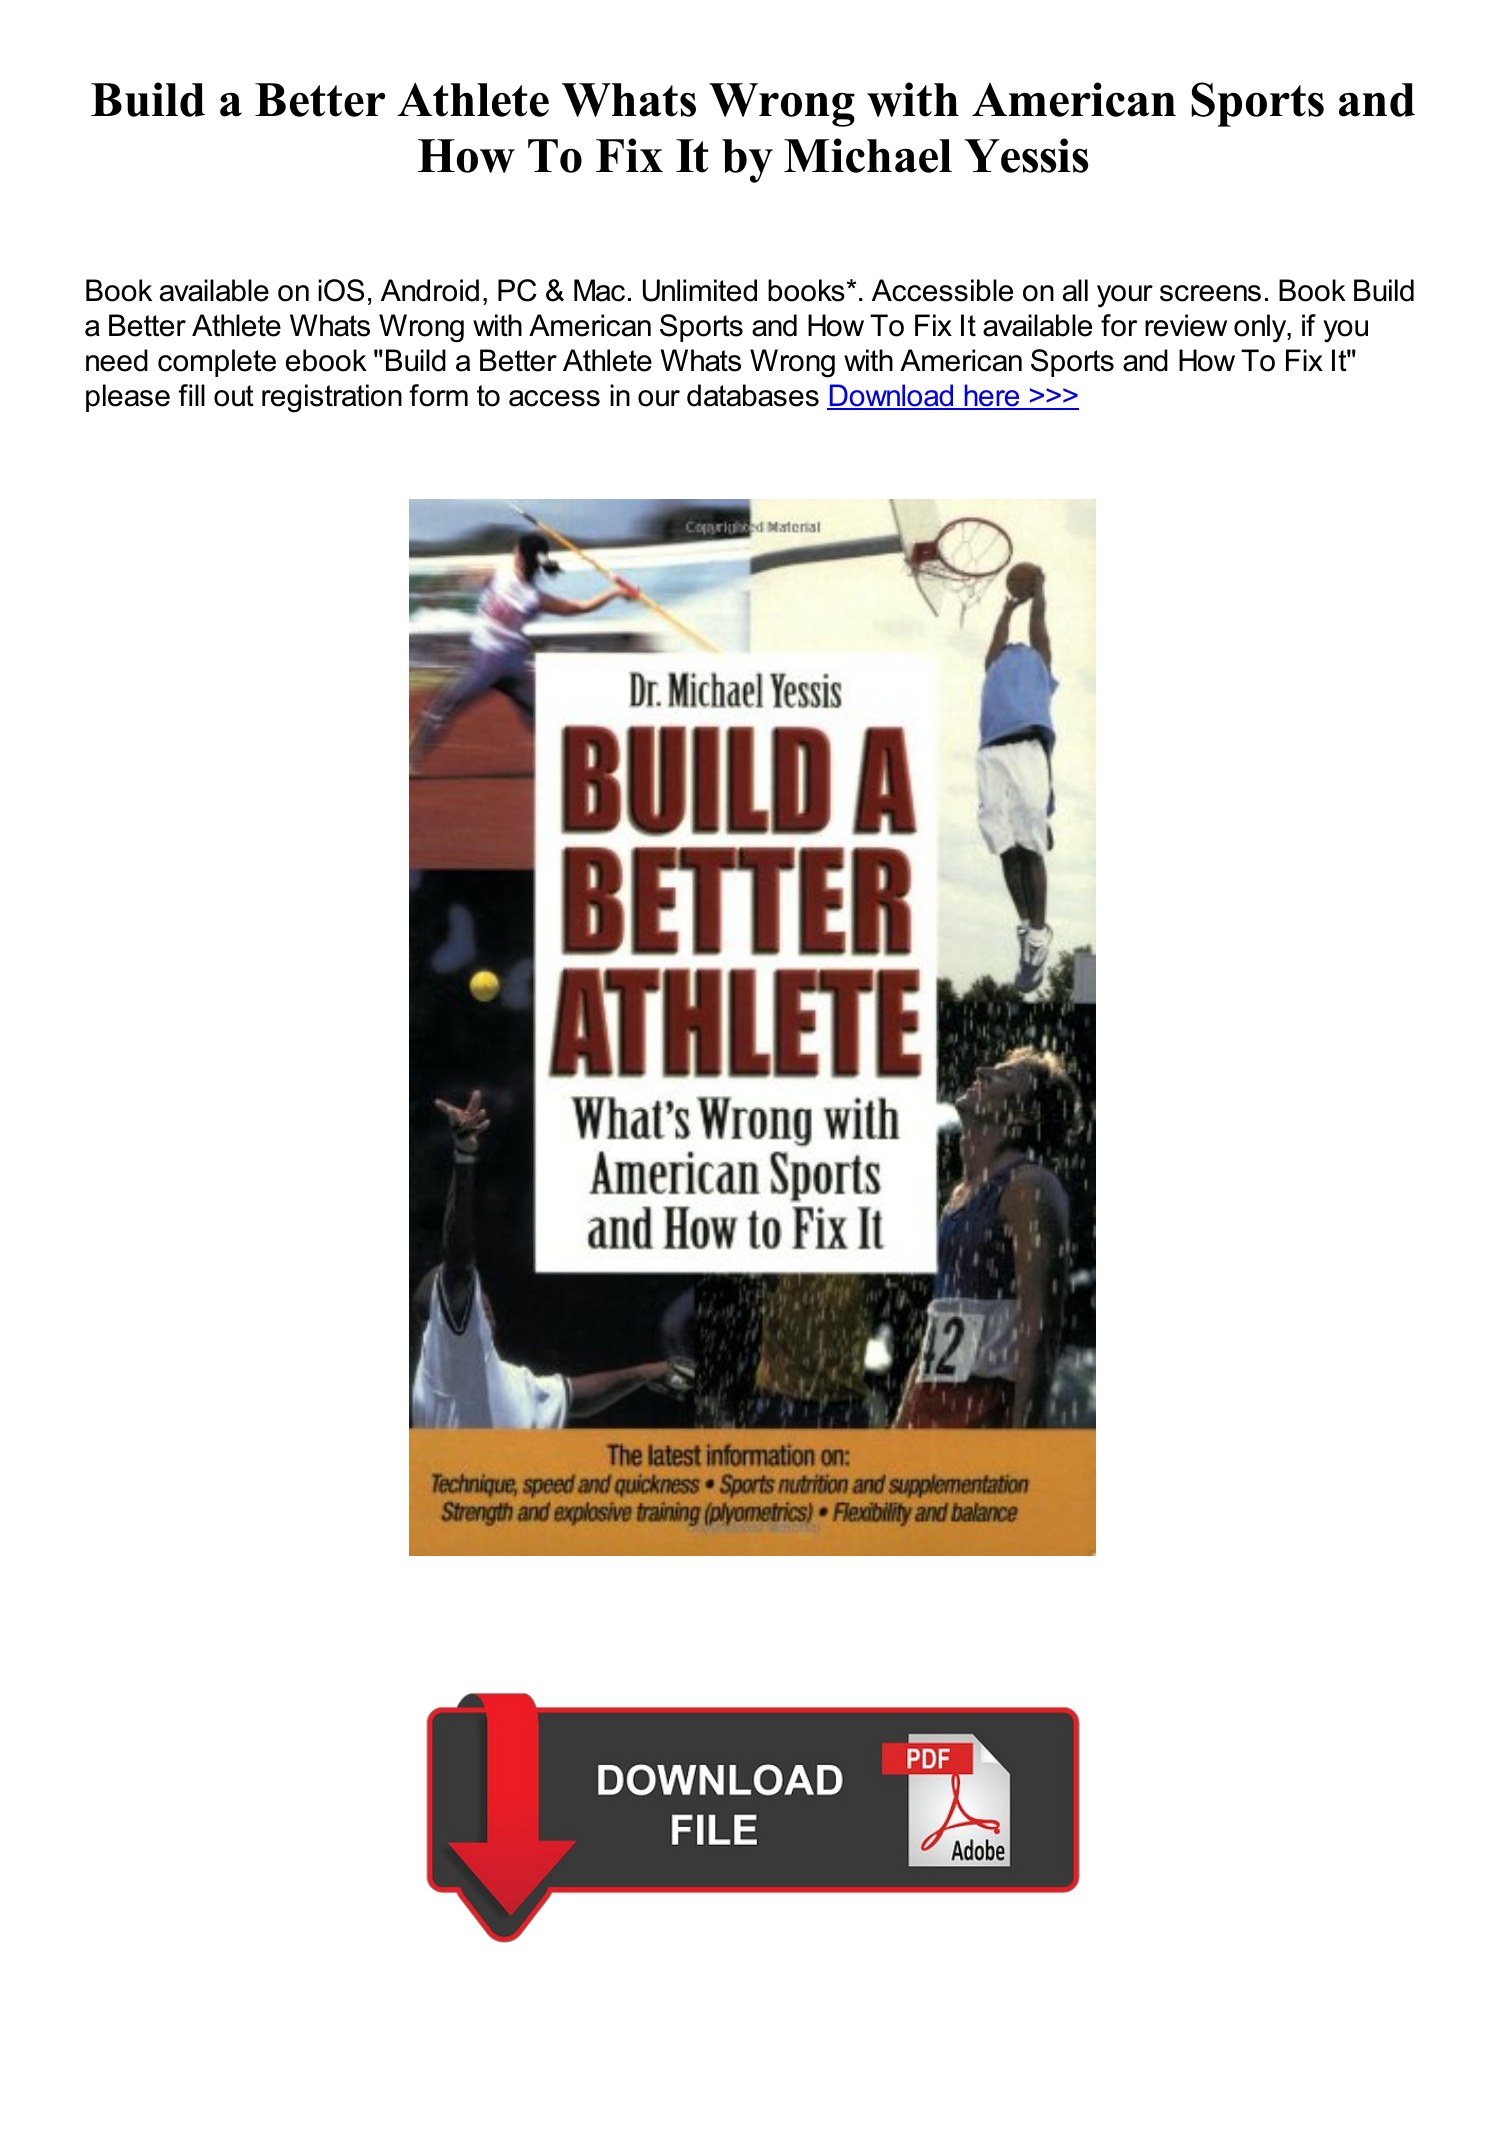  What do you see at coordinates (430, 290) in the document?
I see `Android` at bounding box center [430, 290].
